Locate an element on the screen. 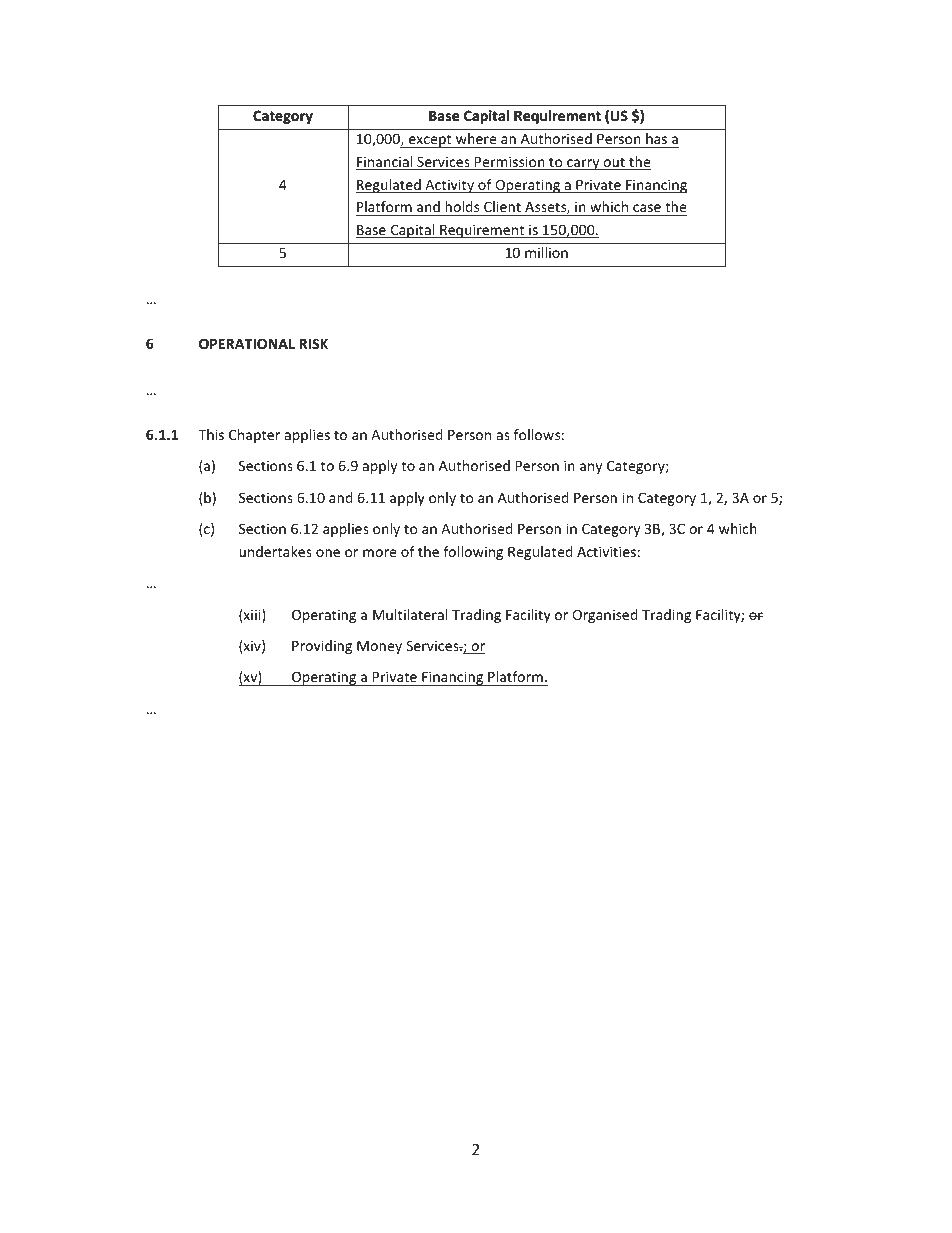 The image size is (952, 1233). Providing is located at coordinates (322, 647).
